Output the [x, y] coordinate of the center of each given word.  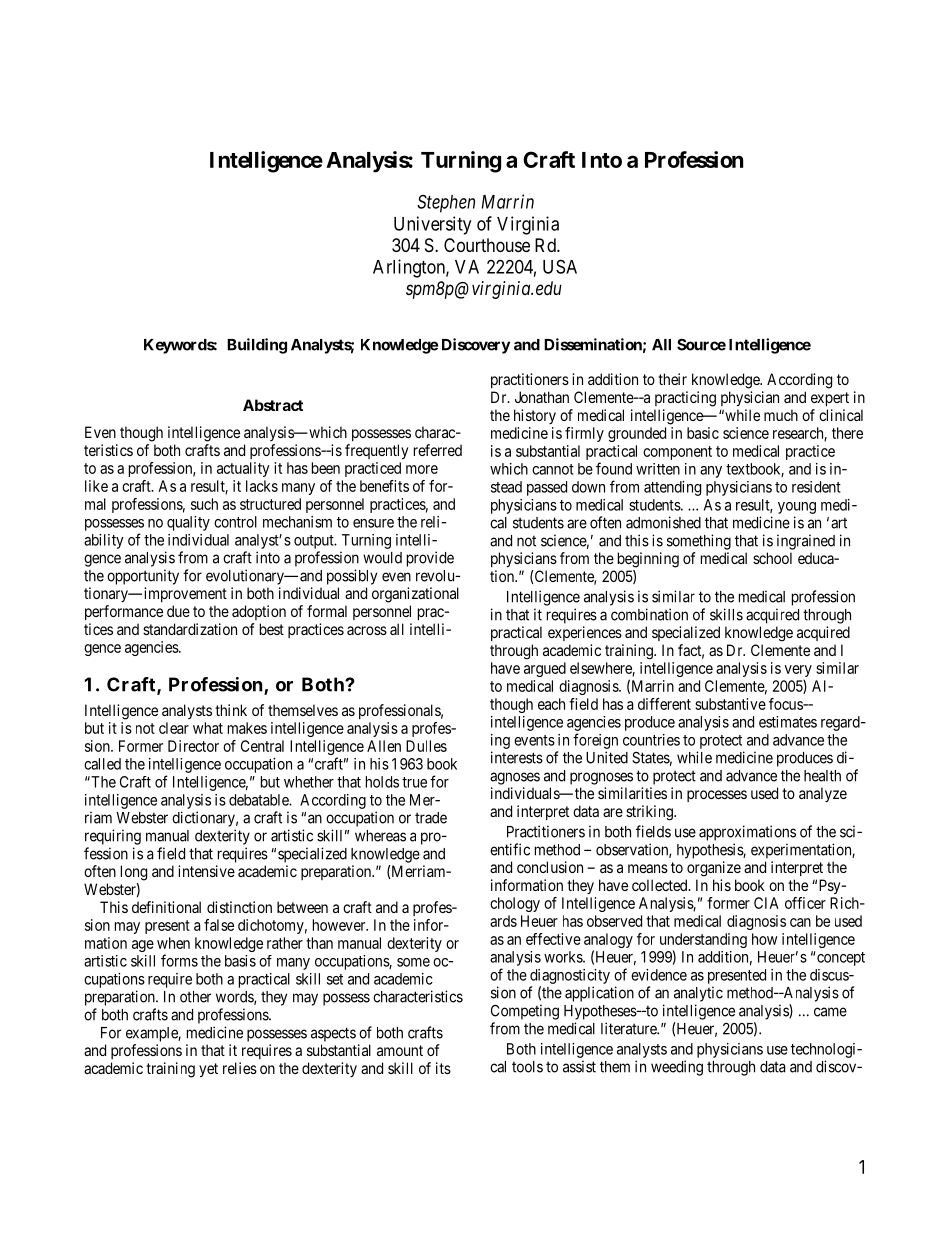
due [178, 611]
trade [431, 818]
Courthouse [487, 245]
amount [400, 1050]
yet [208, 1070]
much [781, 415]
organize [714, 869]
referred [438, 450]
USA [560, 266]
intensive [206, 871]
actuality [243, 469]
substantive [730, 704]
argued [545, 669]
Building [257, 346]
